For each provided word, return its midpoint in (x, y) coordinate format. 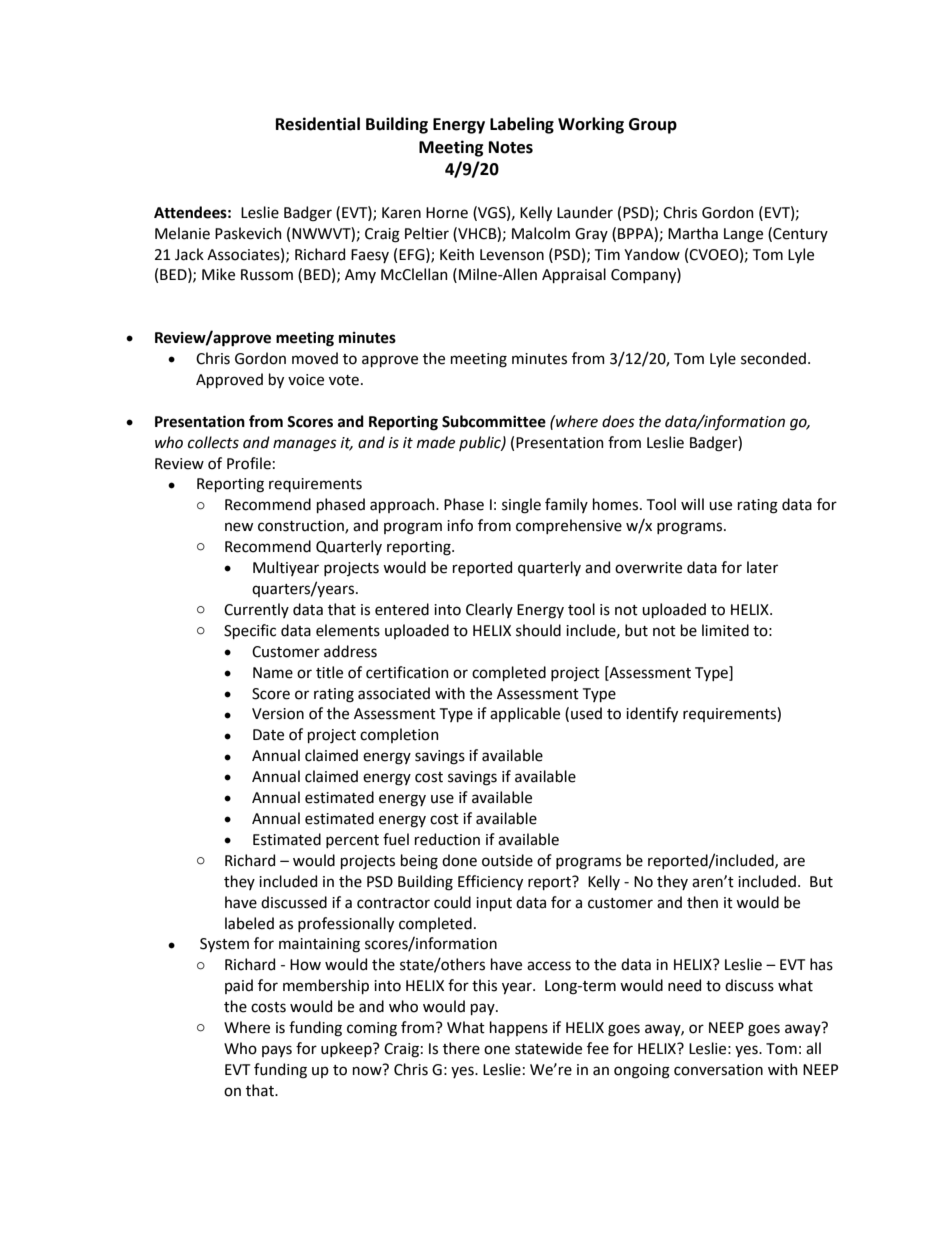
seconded (773, 358)
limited (725, 630)
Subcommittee (494, 421)
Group (653, 126)
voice (306, 380)
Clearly (489, 610)
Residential (318, 124)
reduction (447, 839)
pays (277, 1051)
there (461, 1048)
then (702, 902)
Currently (256, 610)
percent (352, 841)
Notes (511, 147)
